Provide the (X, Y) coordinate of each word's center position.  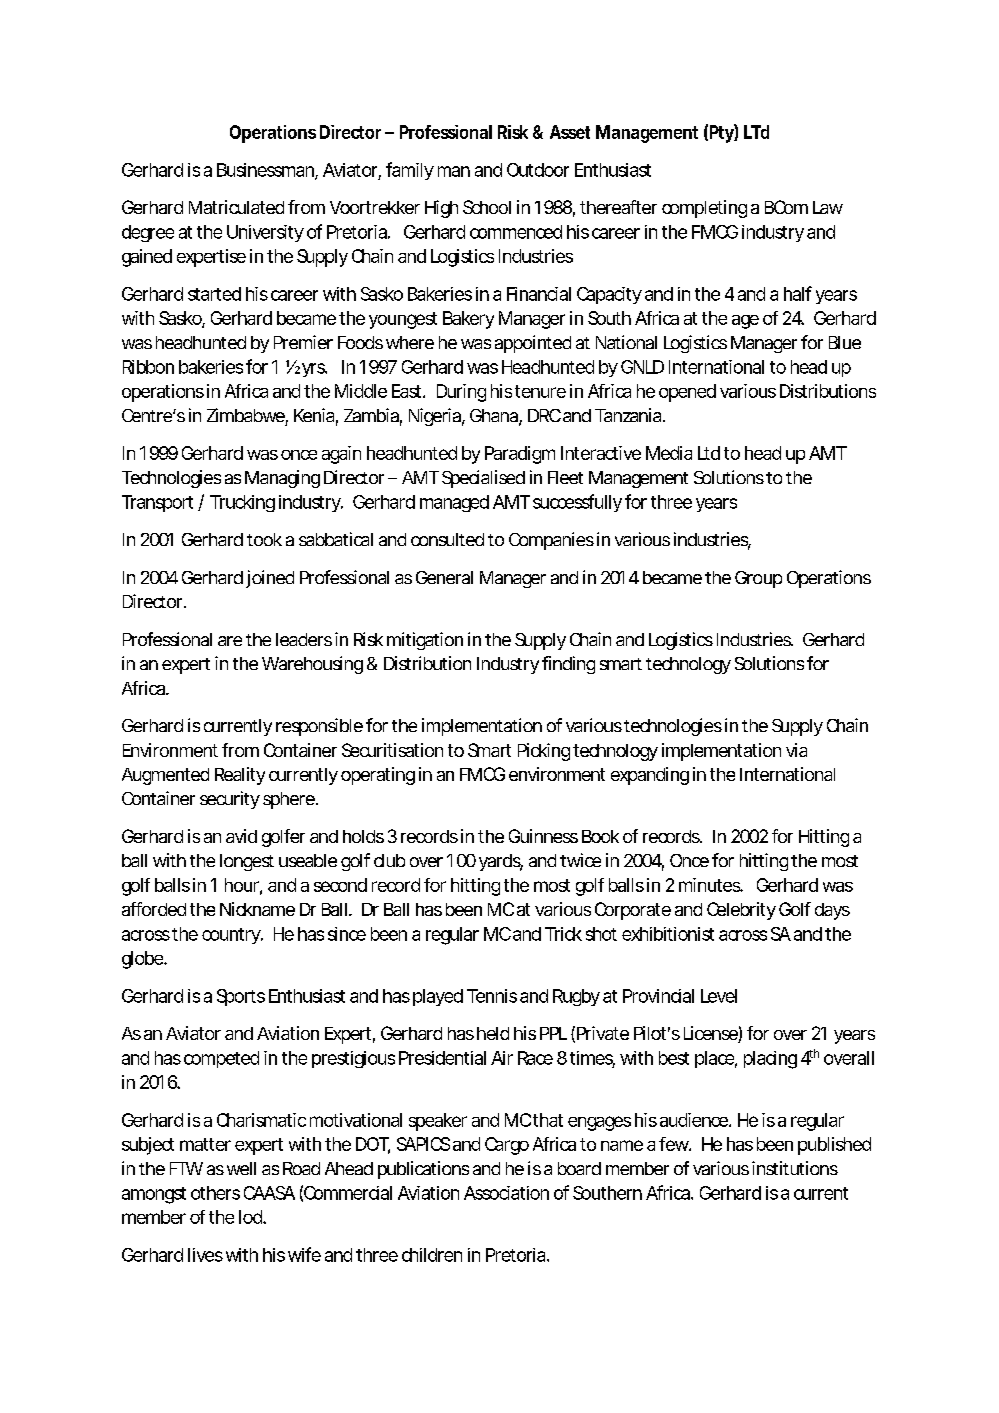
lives (205, 1255)
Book (600, 836)
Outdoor (538, 170)
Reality (240, 776)
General (444, 577)
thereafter (618, 207)
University (265, 233)
